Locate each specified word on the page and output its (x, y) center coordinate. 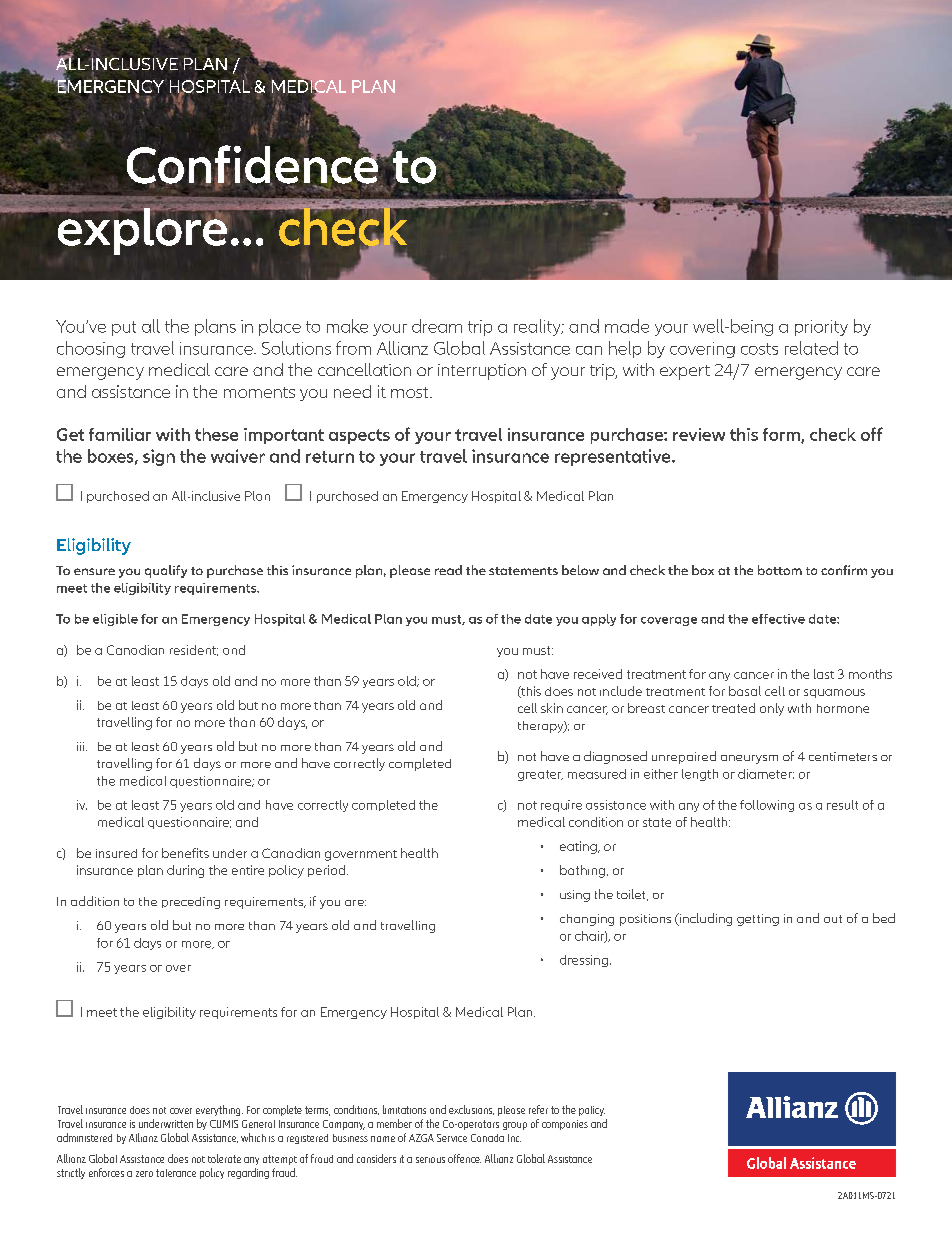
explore (142, 230)
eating (579, 847)
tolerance (176, 1173)
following (767, 806)
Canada (487, 1138)
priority (821, 328)
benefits (185, 853)
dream (437, 326)
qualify (166, 571)
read (448, 570)
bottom (780, 570)
